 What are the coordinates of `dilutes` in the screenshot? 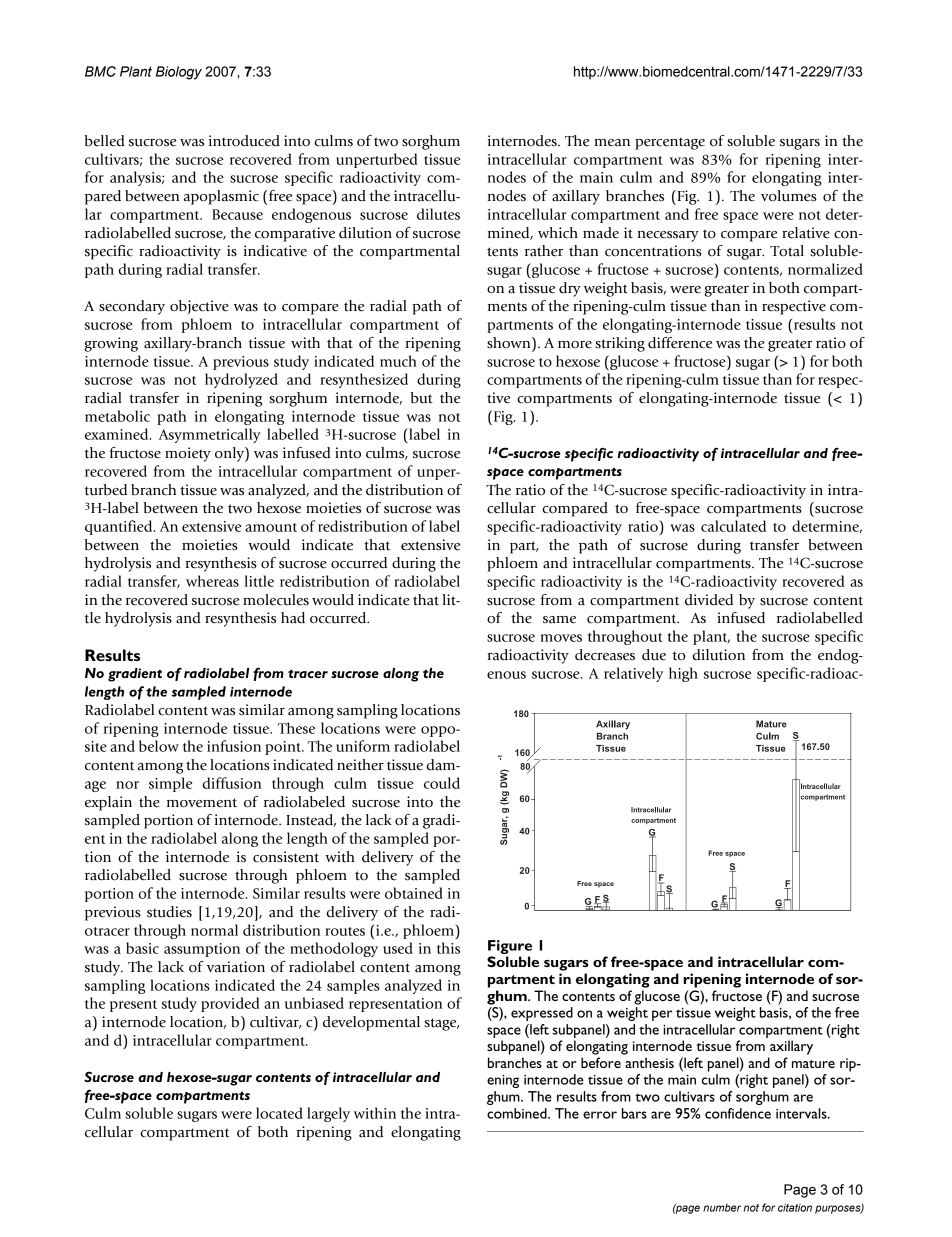 It's located at (438, 214).
